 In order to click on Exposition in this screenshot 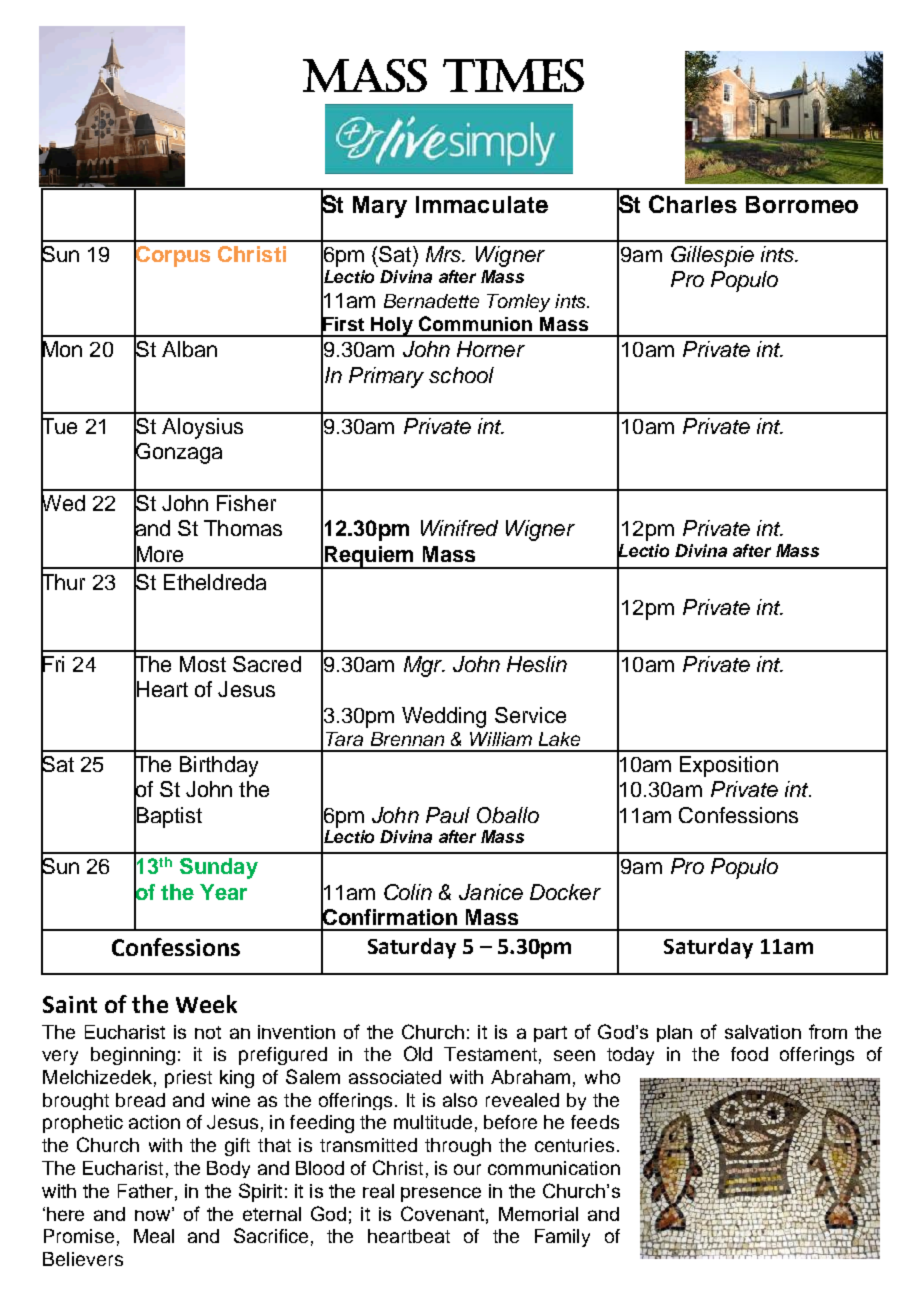, I will do `click(729, 766)`.
